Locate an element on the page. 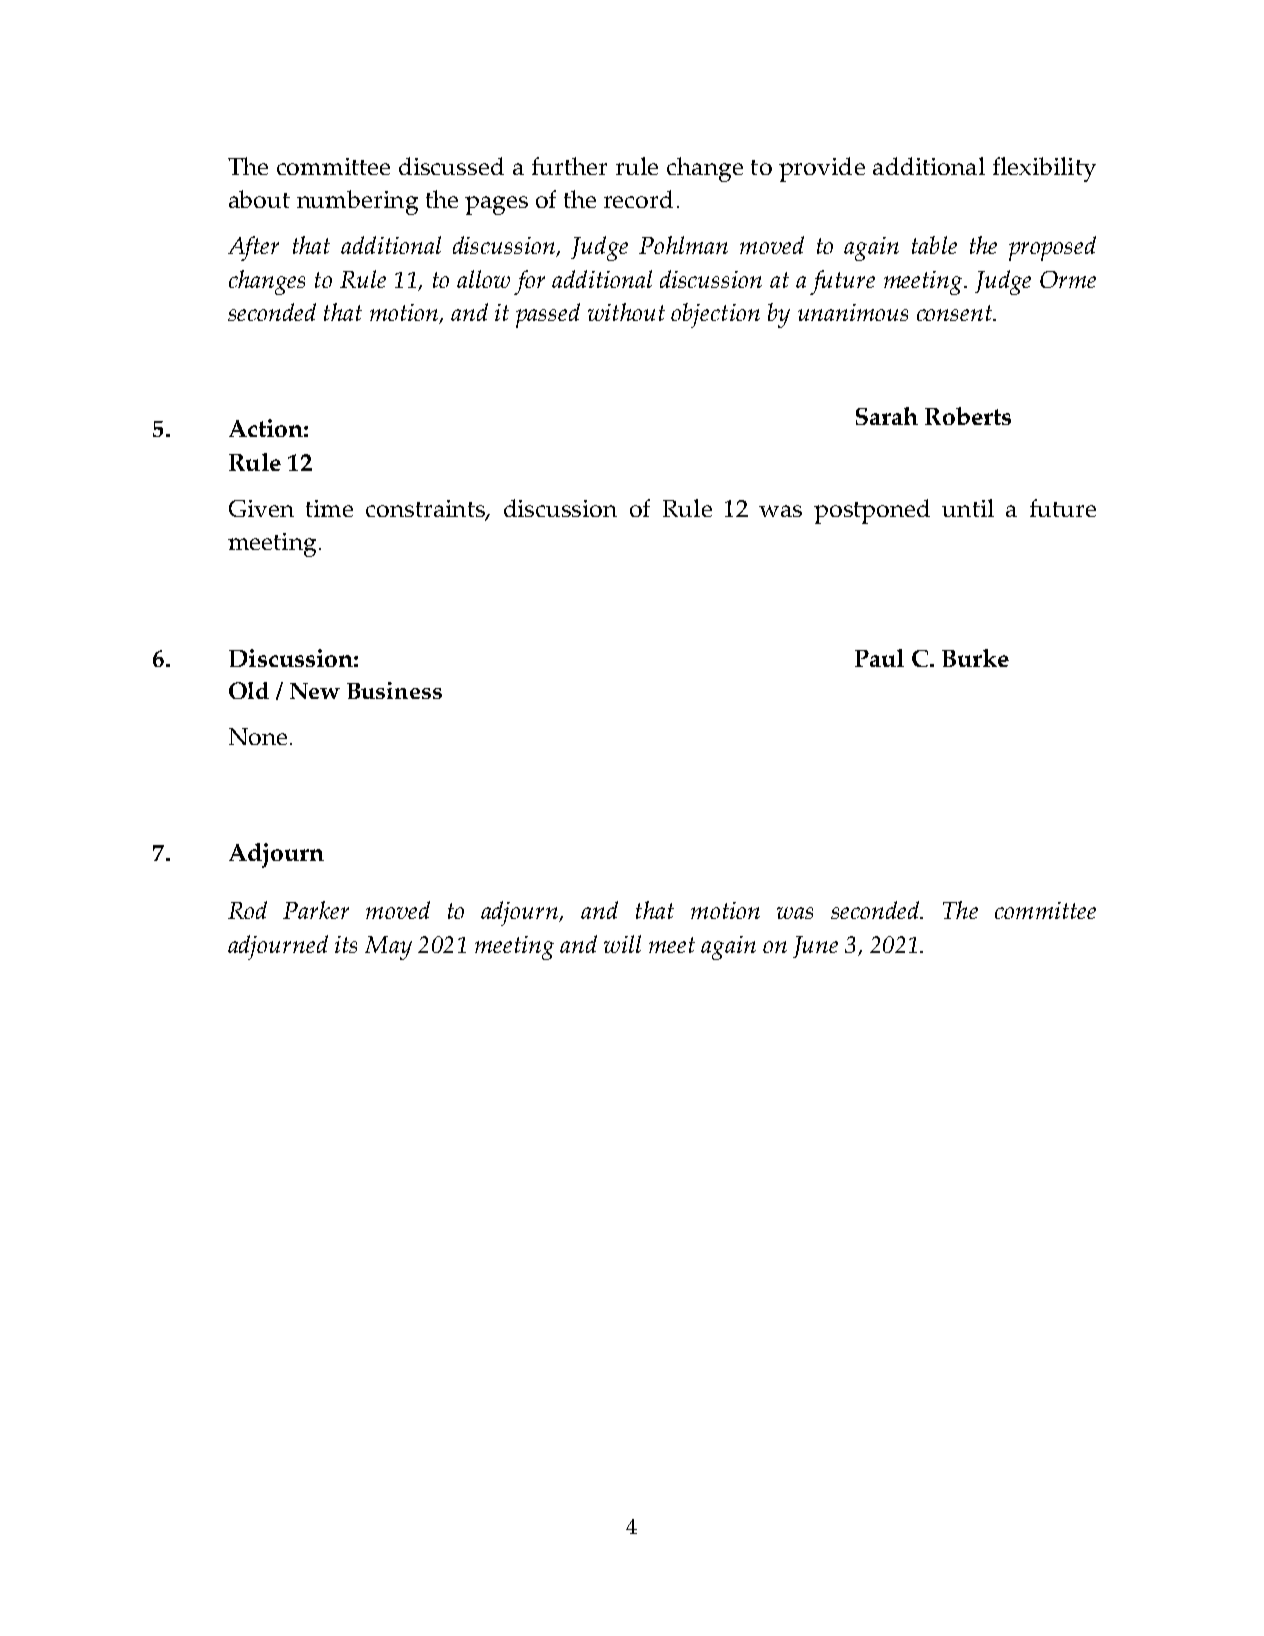 The image size is (1264, 1636). Parker is located at coordinates (316, 910).
